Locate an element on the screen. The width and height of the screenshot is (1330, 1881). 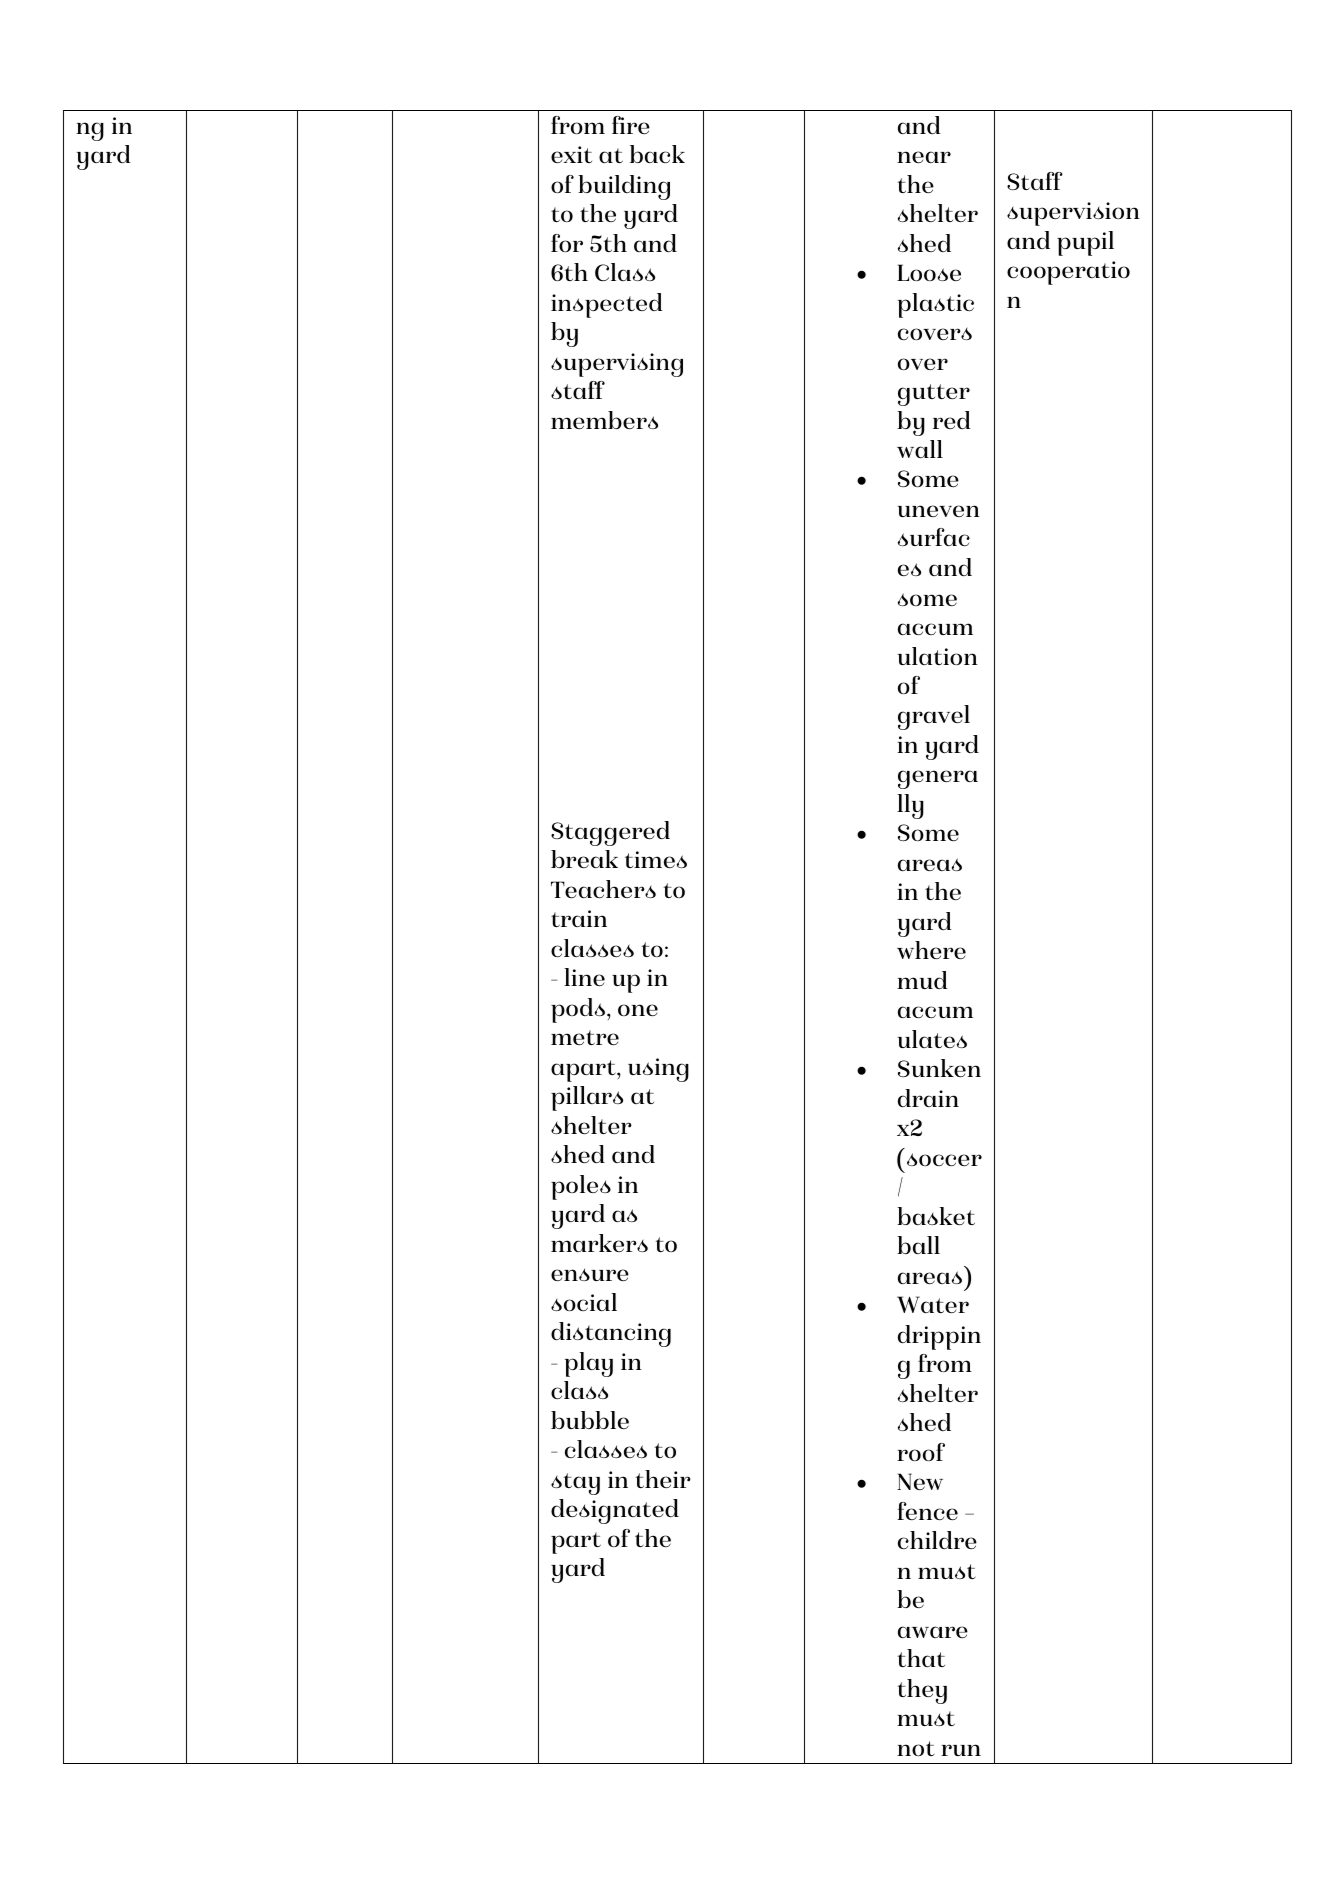
mud is located at coordinates (922, 980).
